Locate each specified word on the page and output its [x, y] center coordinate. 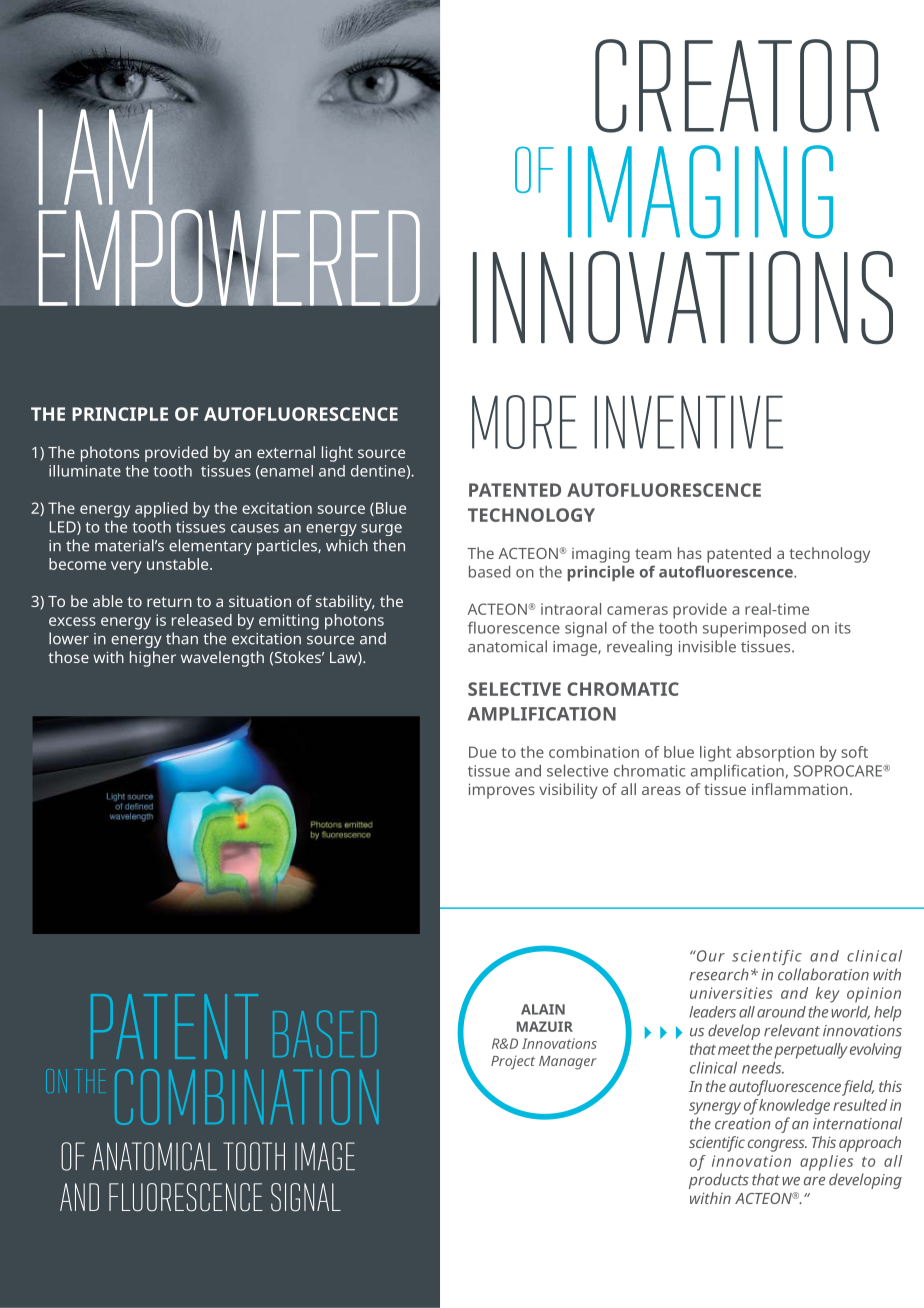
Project [513, 1062]
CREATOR [737, 86]
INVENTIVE [688, 422]
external [286, 452]
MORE [524, 422]
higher [153, 659]
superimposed [754, 629]
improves [502, 791]
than [182, 638]
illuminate [85, 471]
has [690, 553]
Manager [568, 1063]
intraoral [571, 609]
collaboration [823, 974]
